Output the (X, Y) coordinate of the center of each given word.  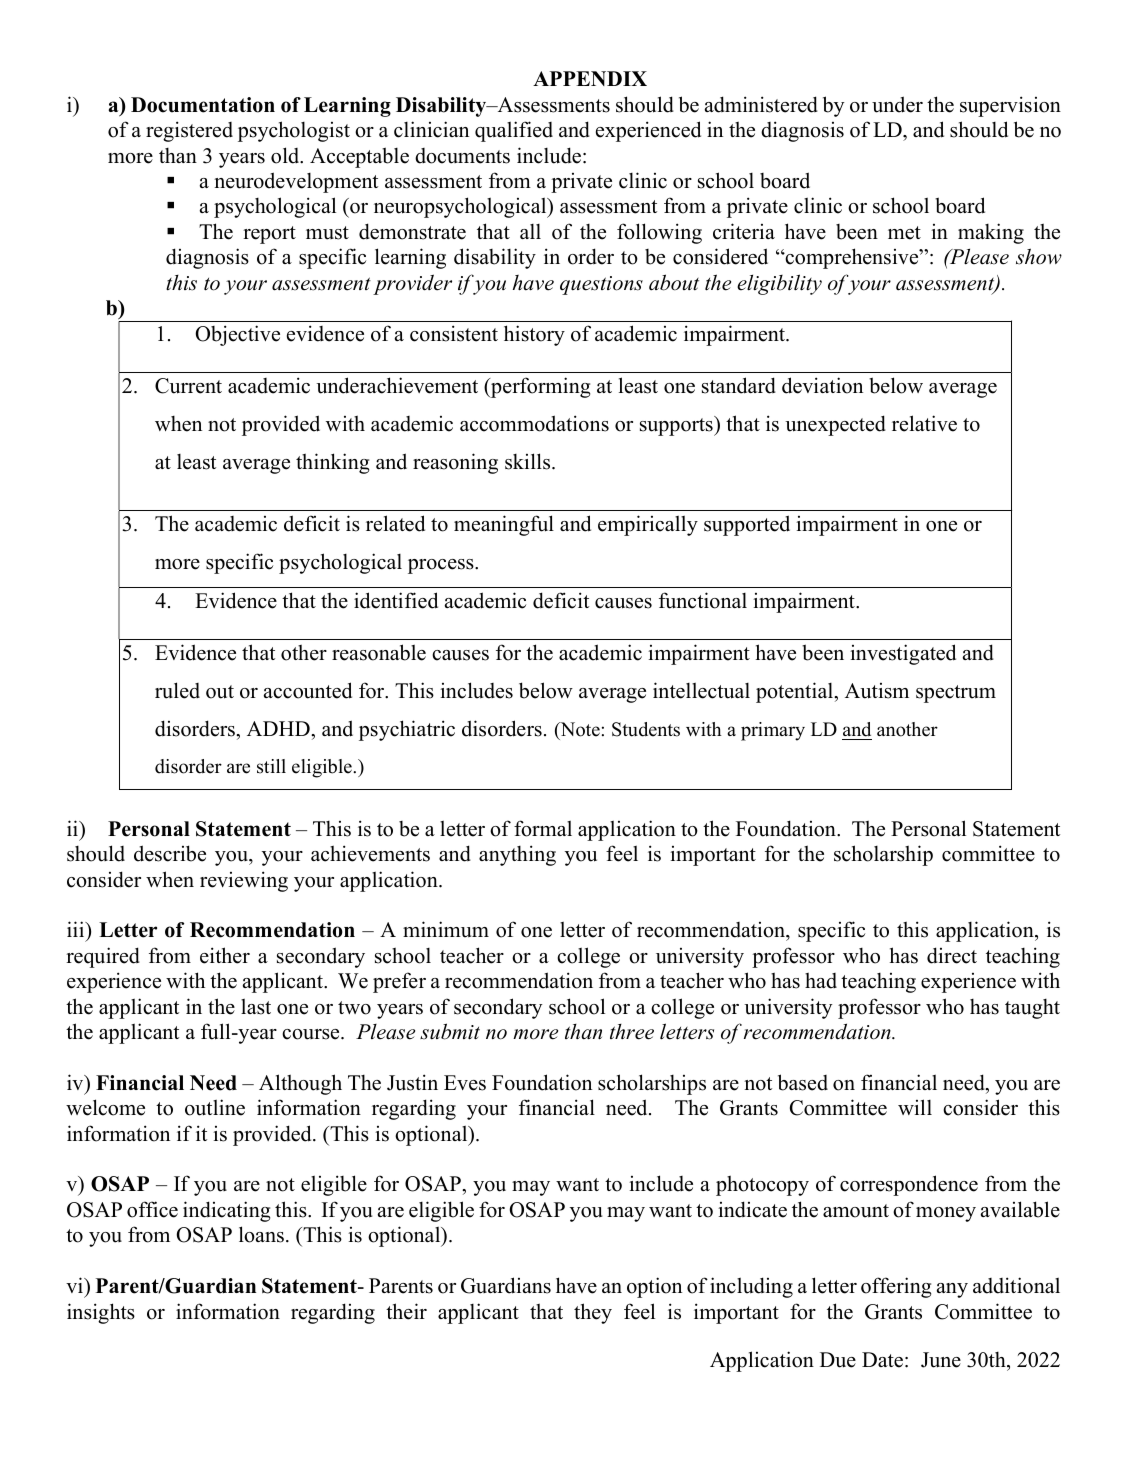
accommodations (534, 423)
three (632, 1032)
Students (646, 729)
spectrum (956, 694)
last (256, 1006)
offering (896, 1287)
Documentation (203, 105)
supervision (1010, 106)
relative (924, 423)
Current (188, 386)
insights (101, 1313)
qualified (514, 131)
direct (952, 955)
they (593, 1313)
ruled (177, 690)
